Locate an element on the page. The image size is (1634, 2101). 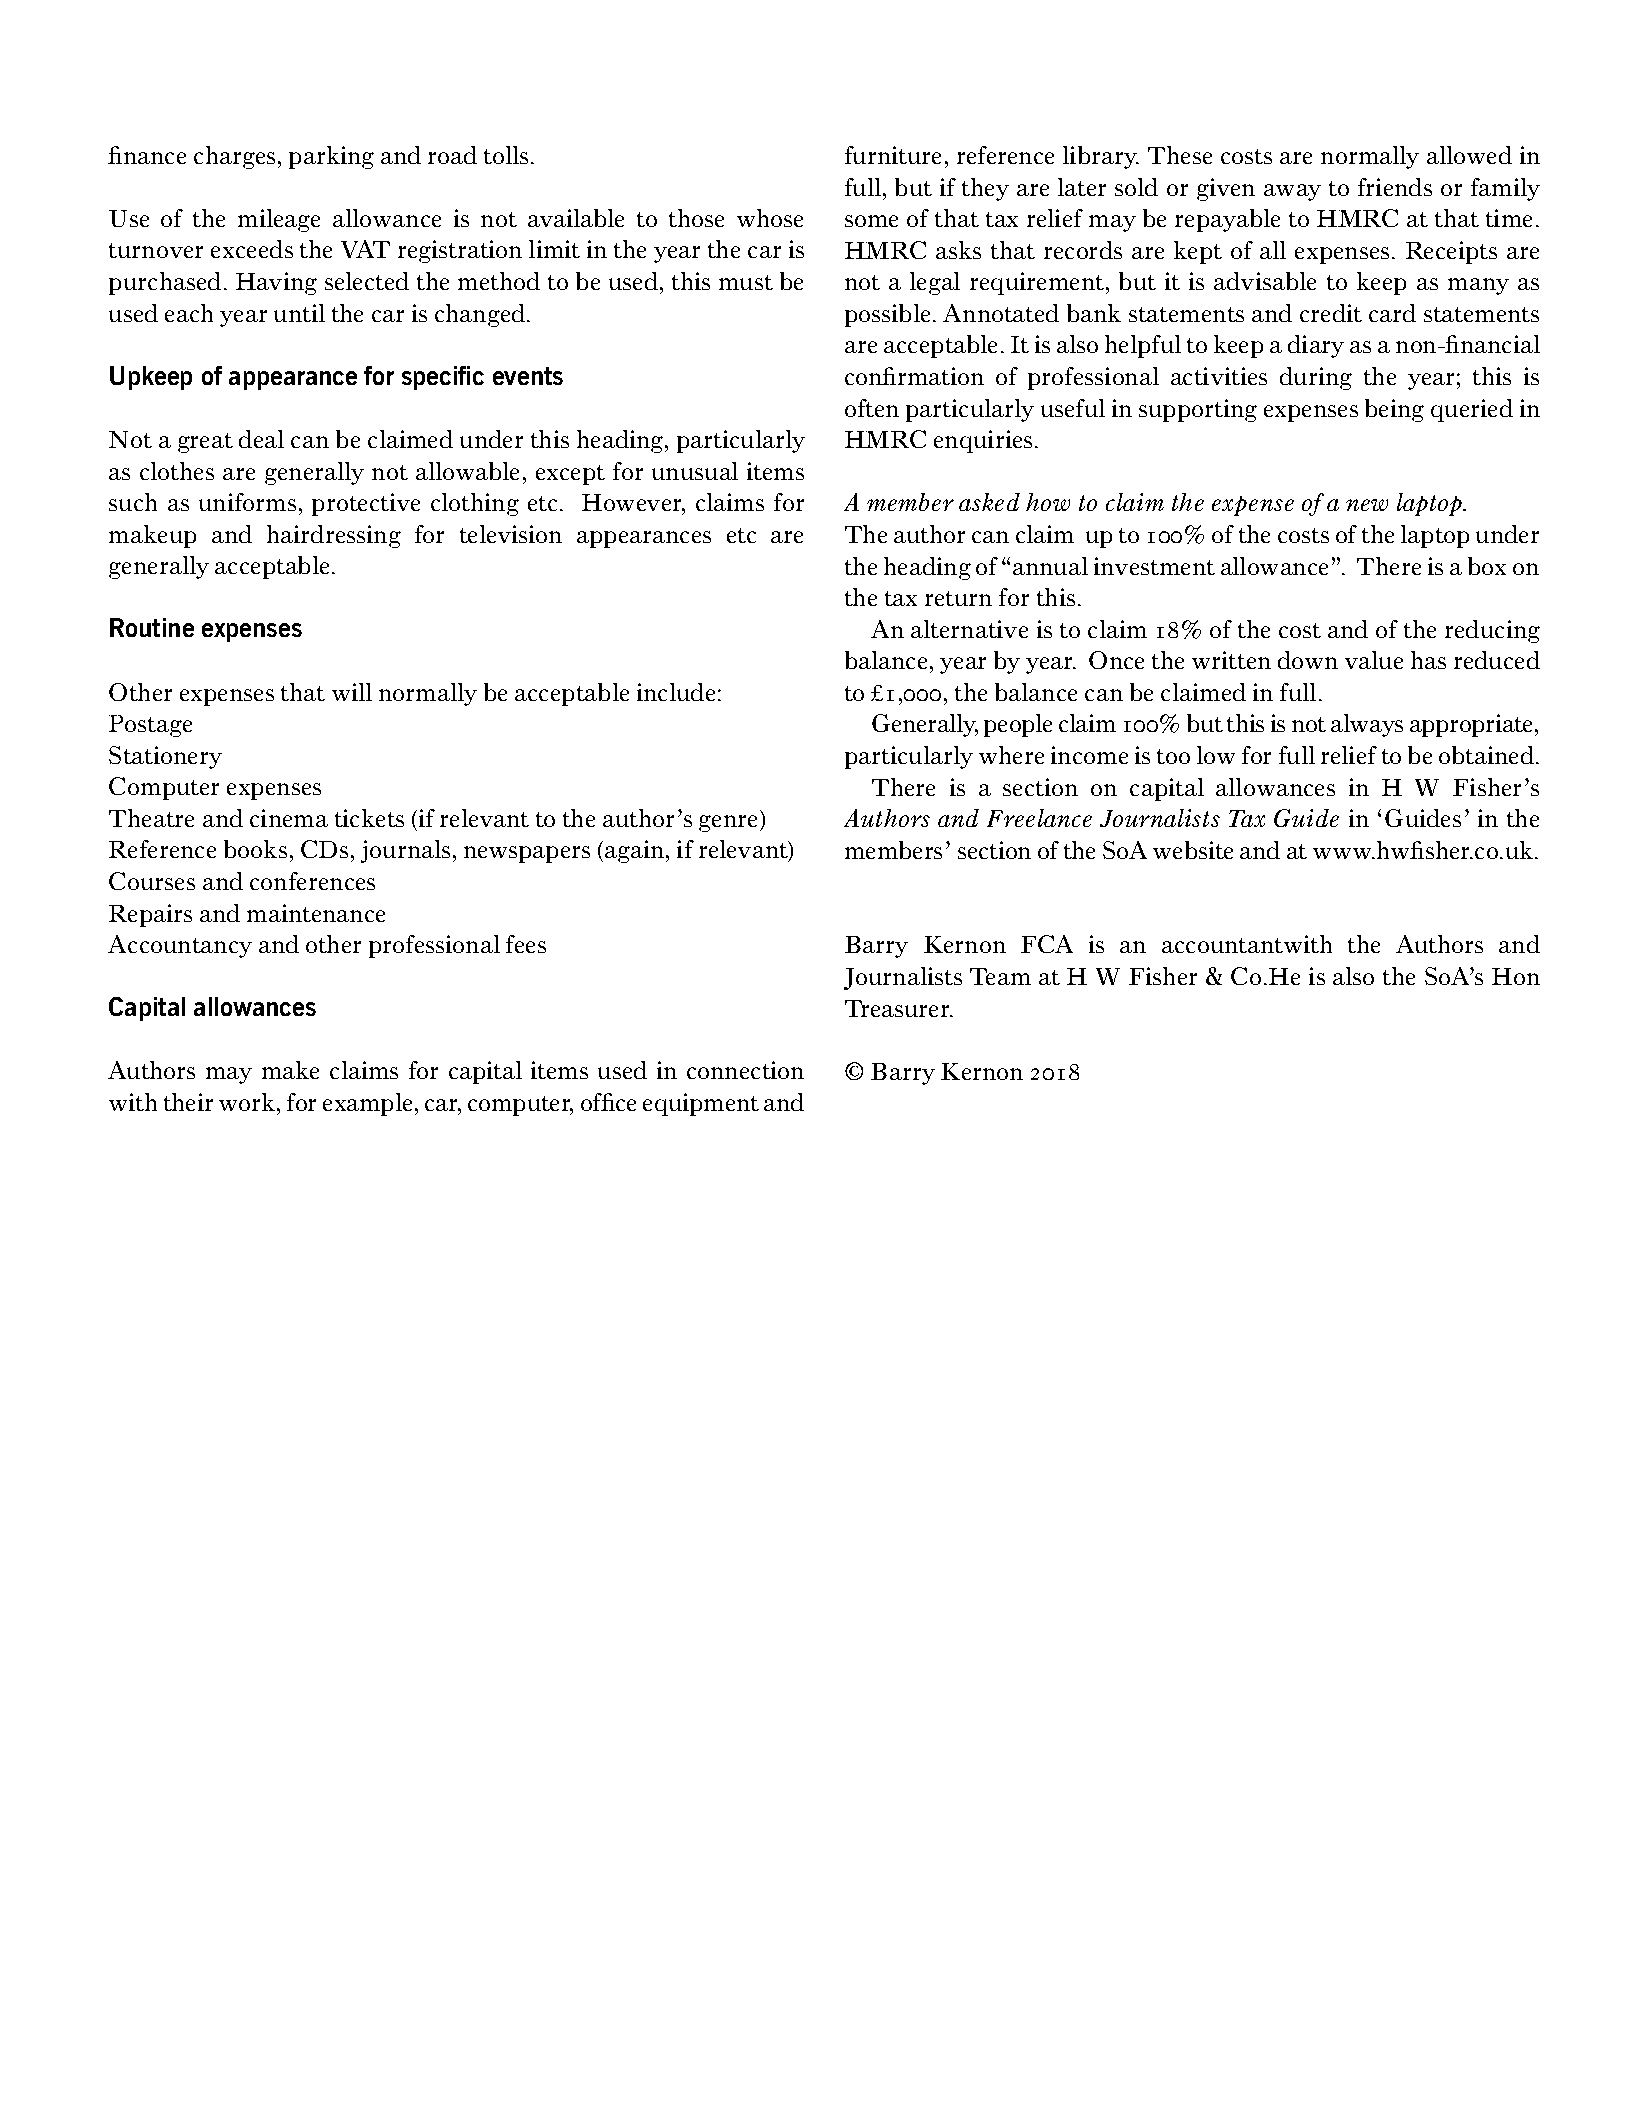
include is located at coordinates (676, 692).
